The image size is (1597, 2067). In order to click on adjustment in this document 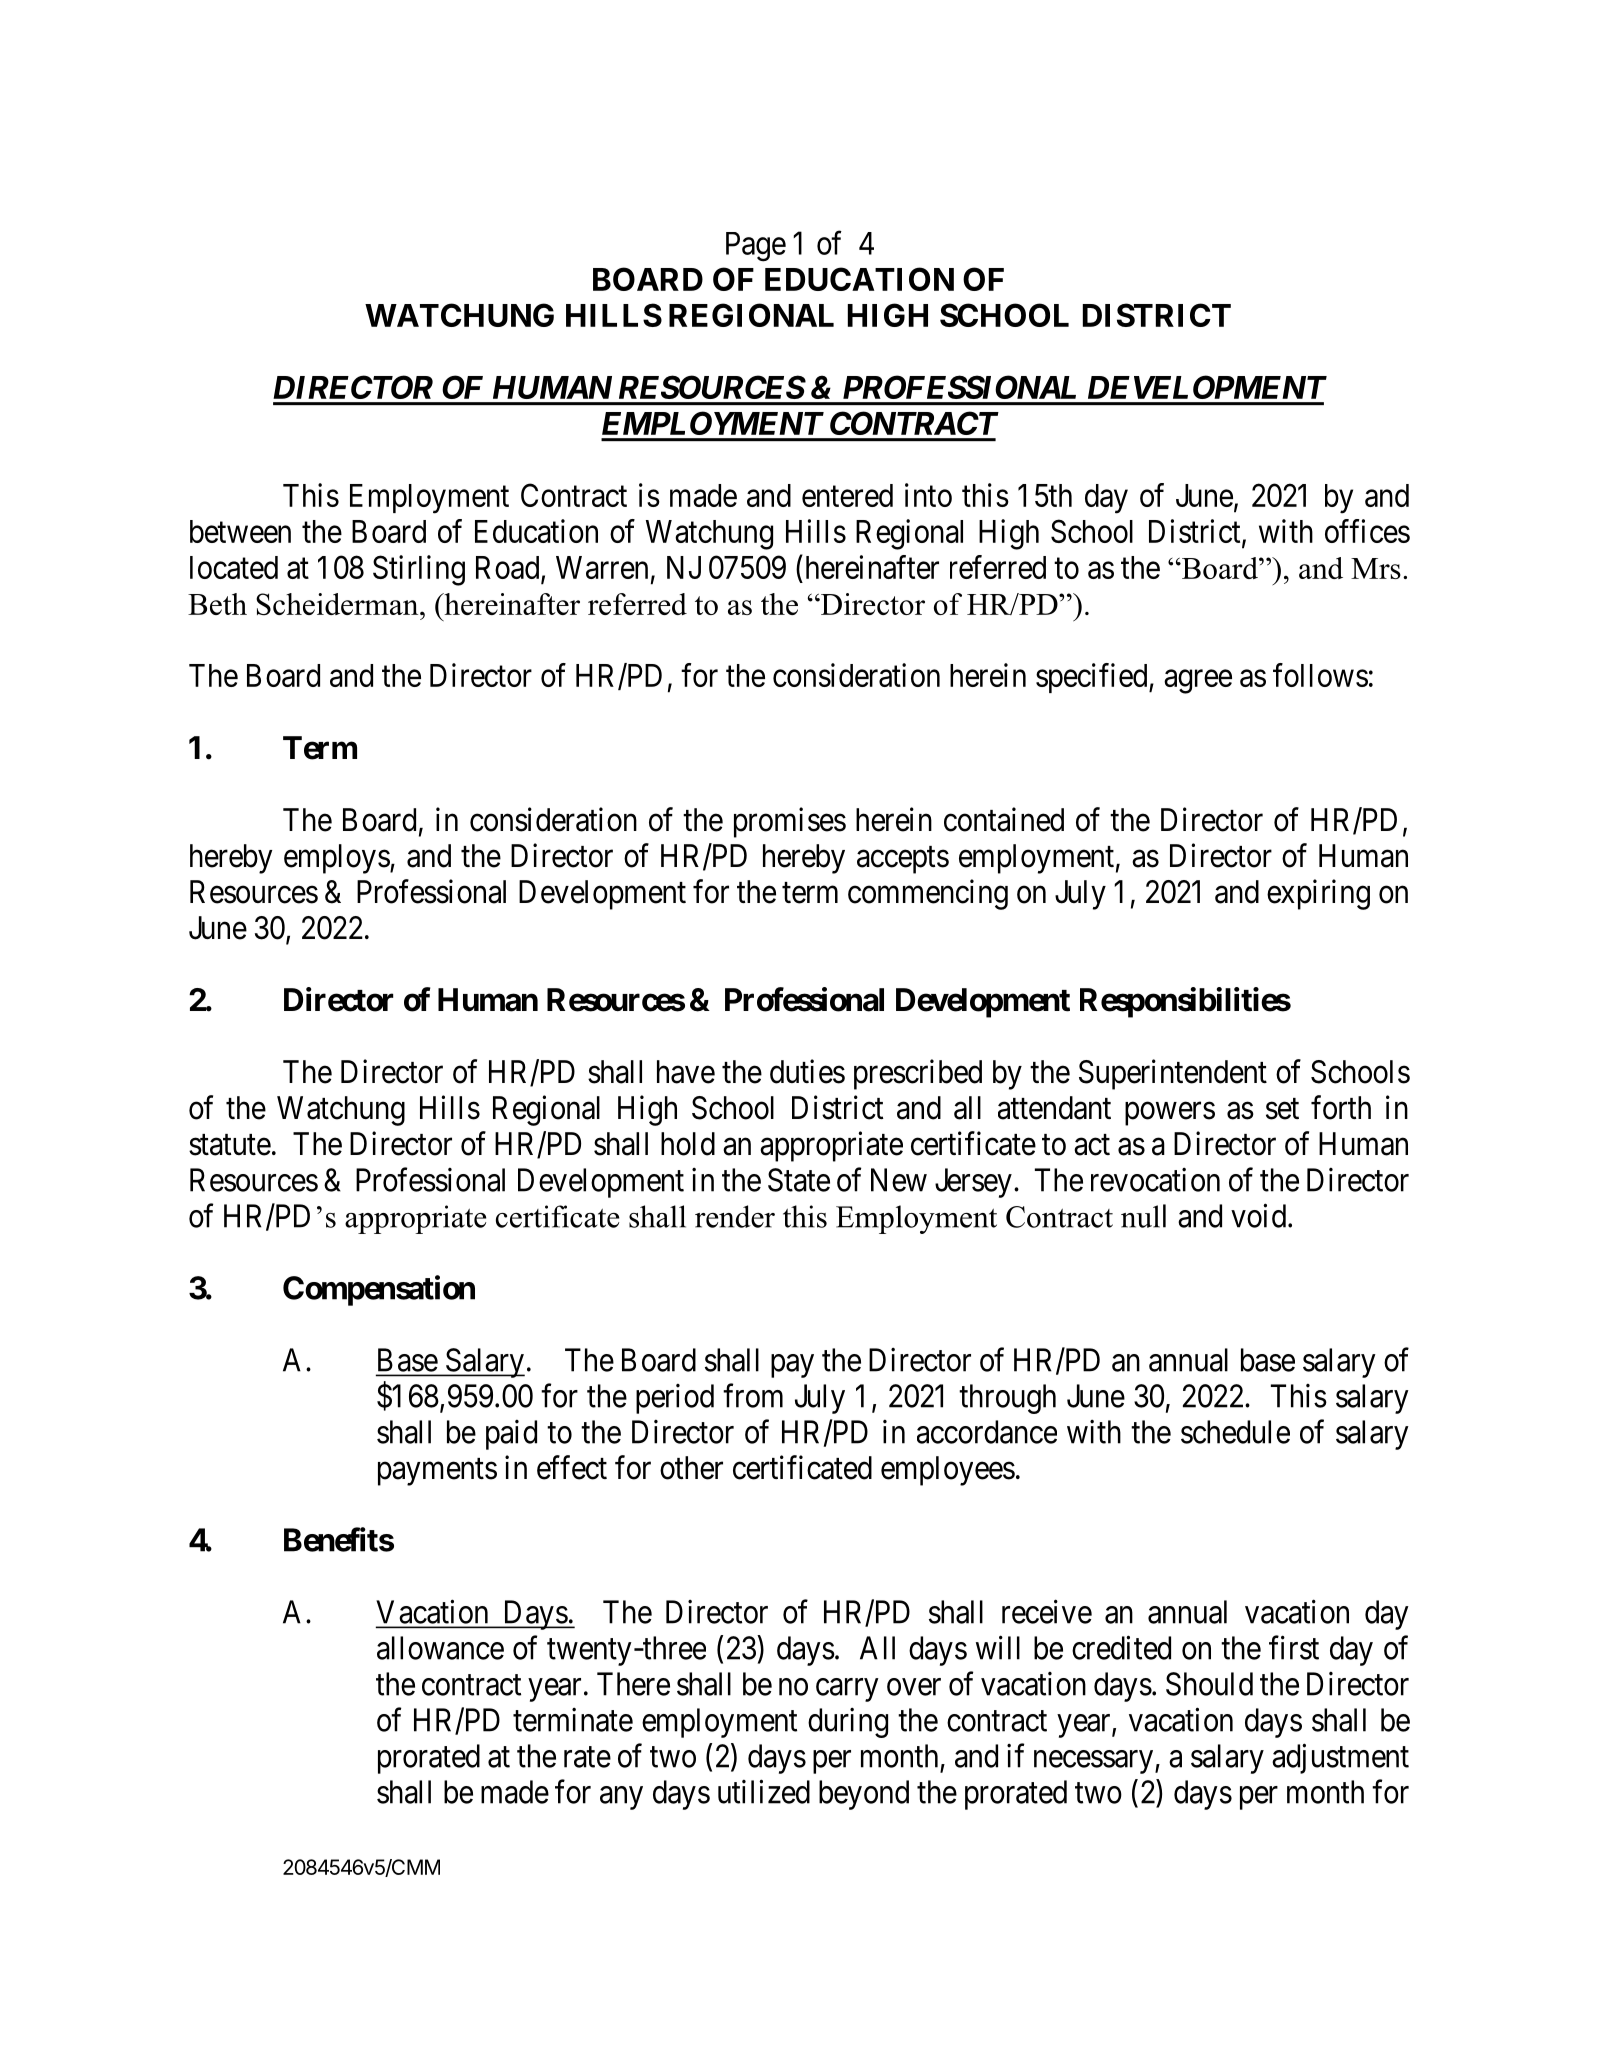, I will do `click(1340, 1758)`.
